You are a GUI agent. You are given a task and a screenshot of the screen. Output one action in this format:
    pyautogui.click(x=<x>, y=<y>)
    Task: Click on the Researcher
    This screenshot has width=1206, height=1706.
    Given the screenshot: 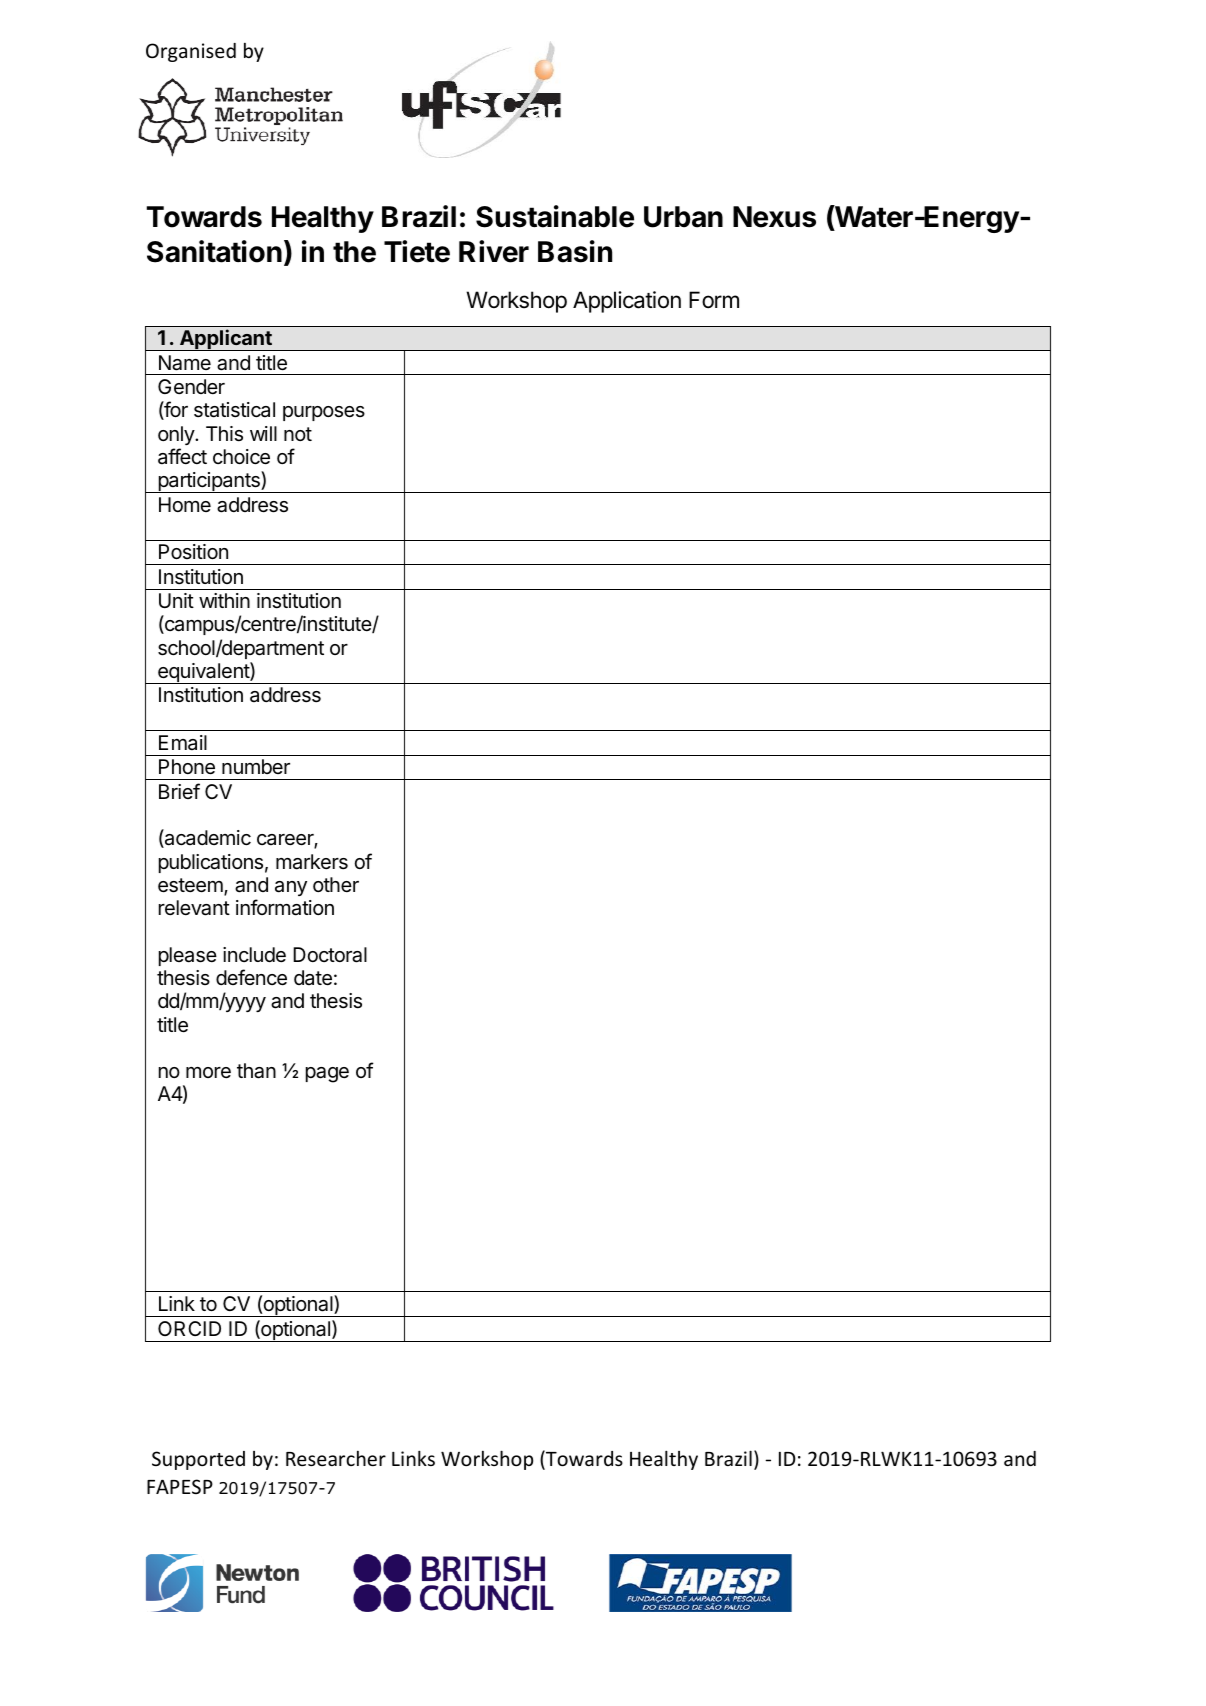 What is the action you would take?
    pyautogui.click(x=336, y=1458)
